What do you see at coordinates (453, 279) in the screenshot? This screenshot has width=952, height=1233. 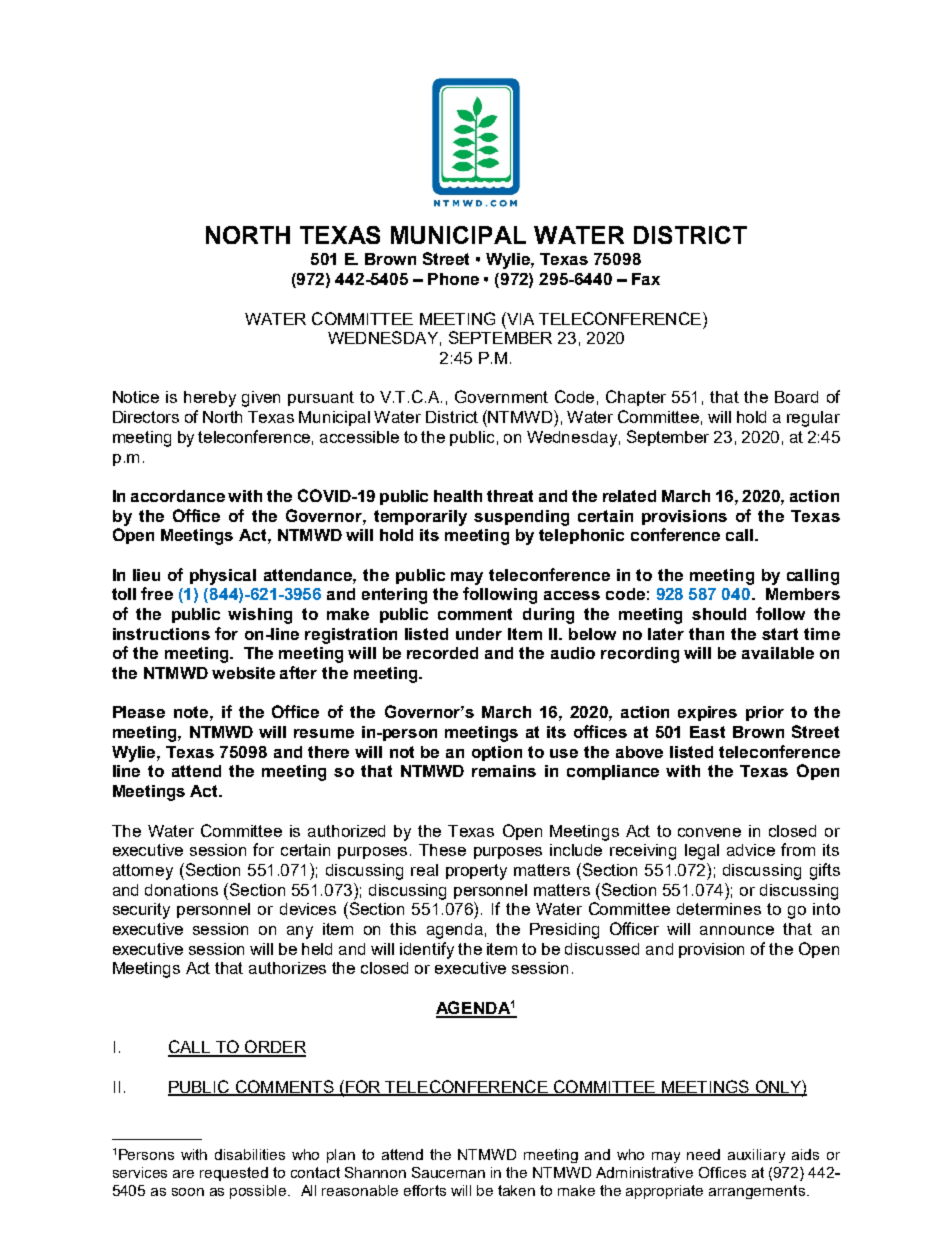 I see `Phone` at bounding box center [453, 279].
